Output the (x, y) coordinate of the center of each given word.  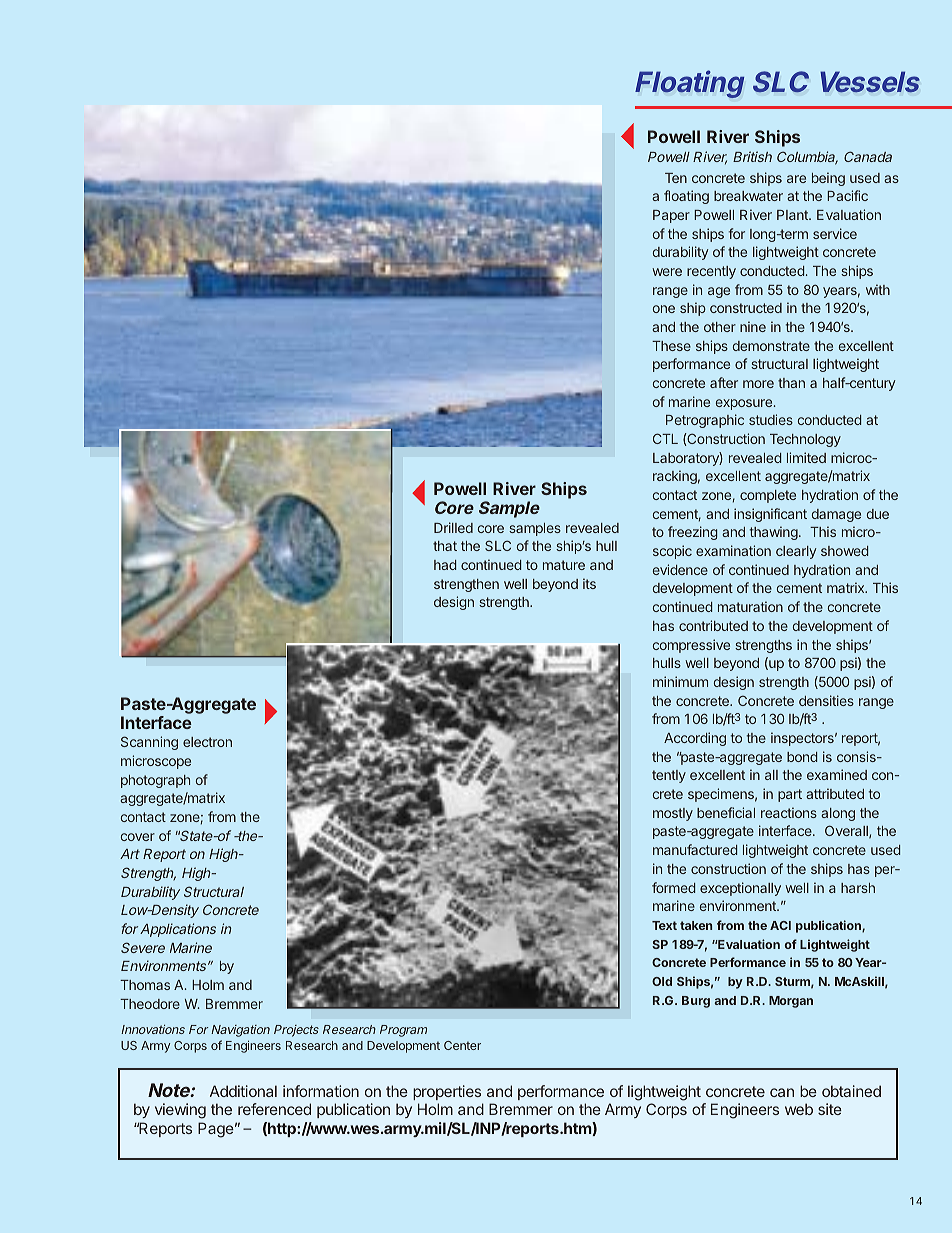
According (695, 739)
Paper (671, 216)
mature (564, 565)
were (667, 272)
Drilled (453, 527)
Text (664, 925)
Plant (793, 215)
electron (207, 742)
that (445, 546)
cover (138, 837)
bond (802, 757)
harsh (858, 888)
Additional (243, 1091)
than (791, 383)
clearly (796, 552)
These (671, 346)
